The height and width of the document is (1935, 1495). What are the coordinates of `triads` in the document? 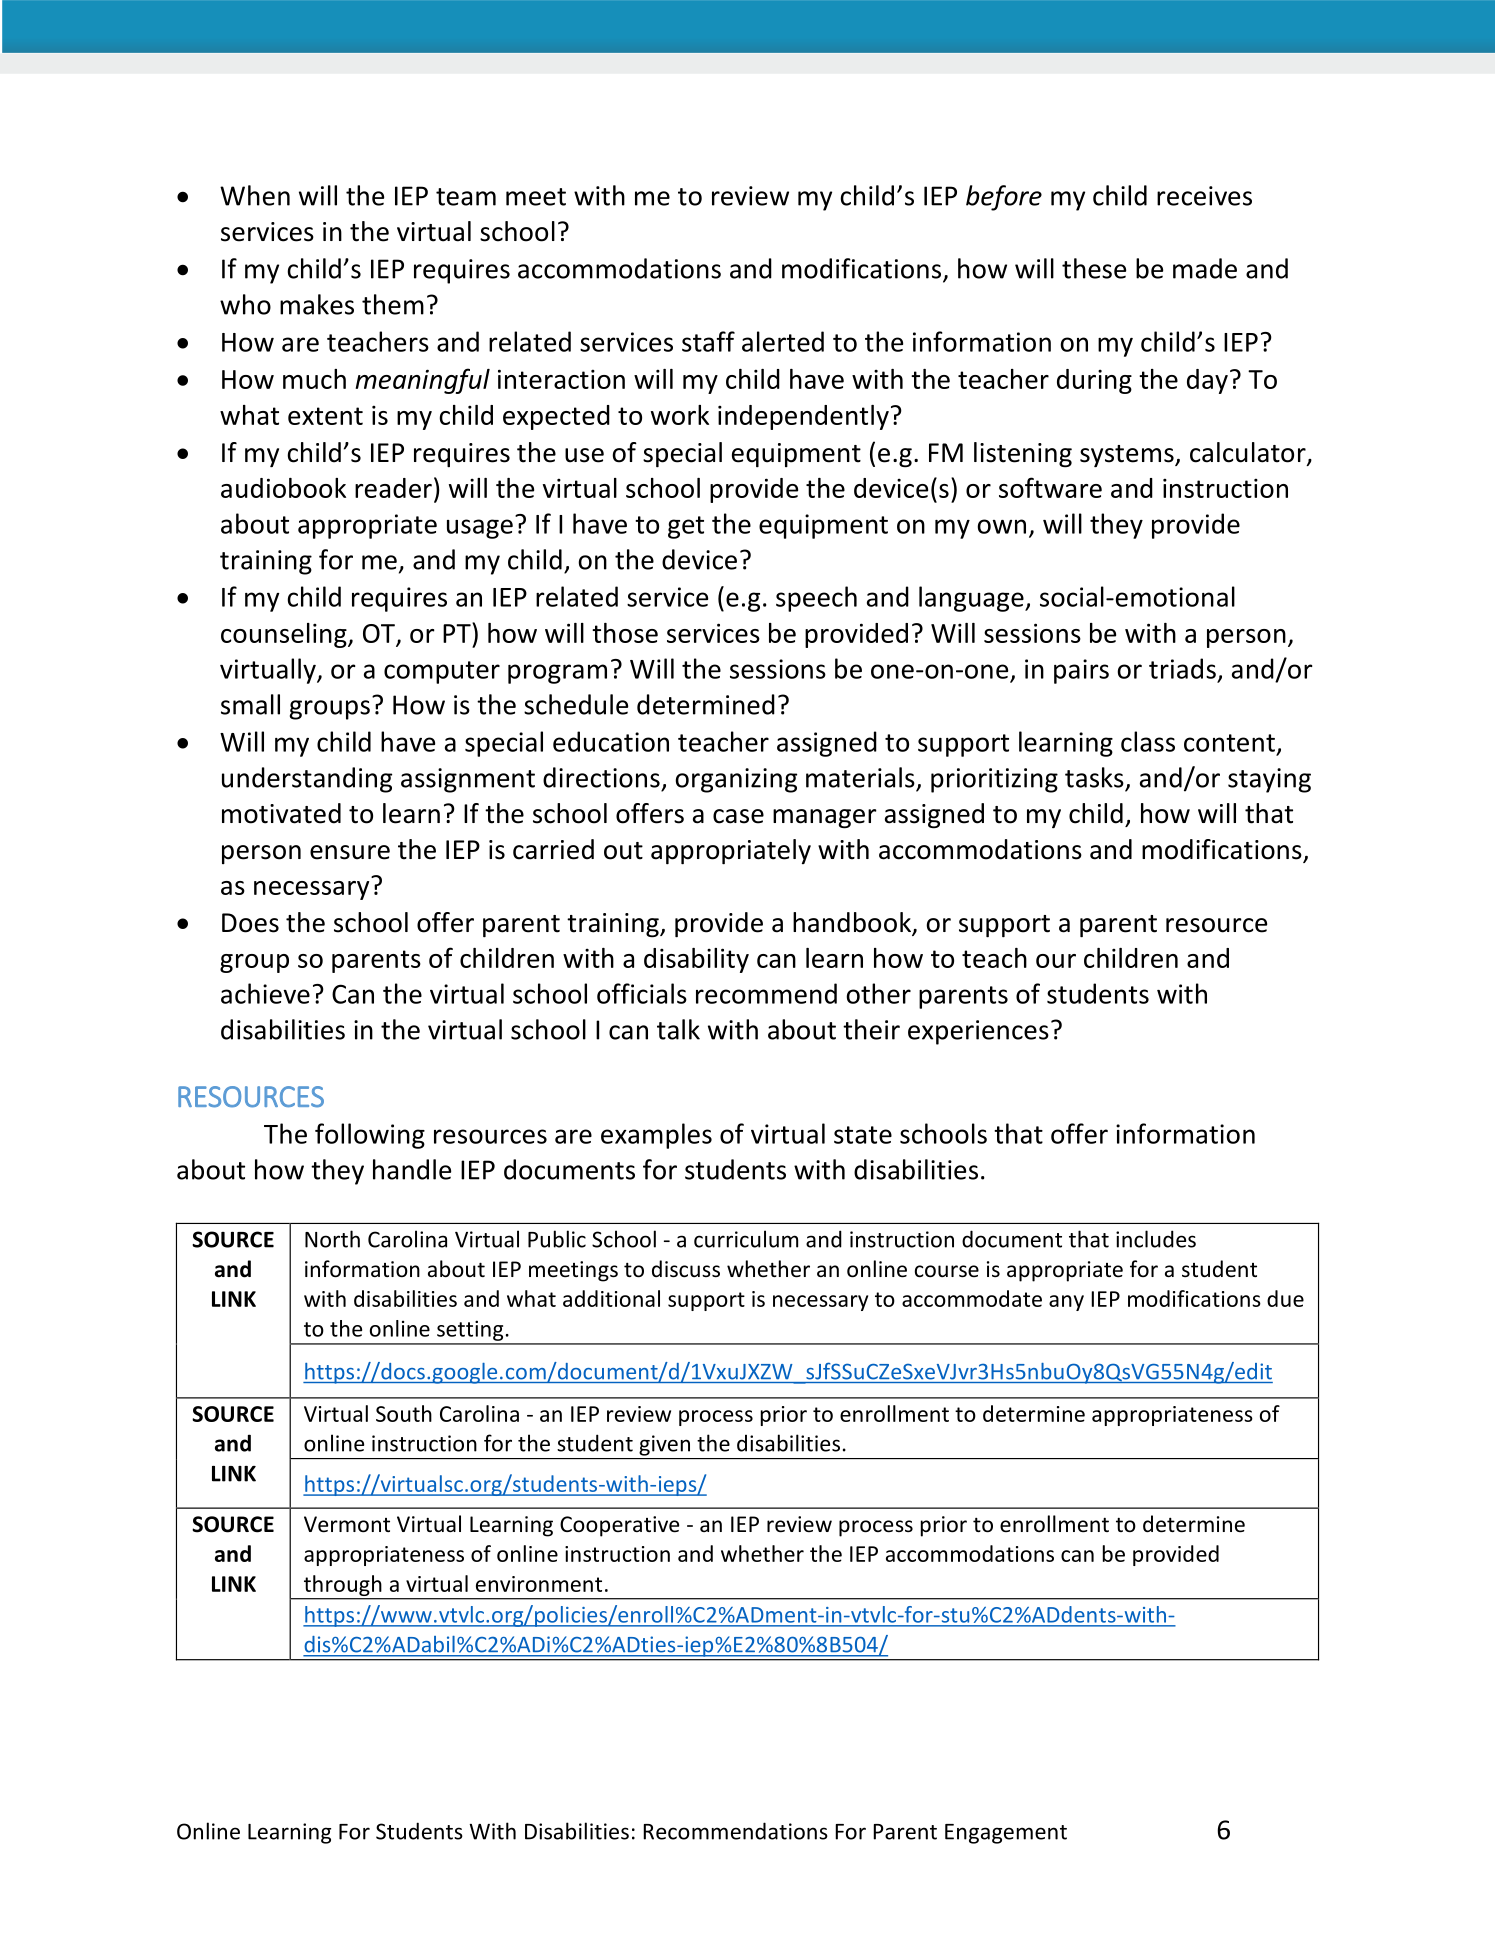 It's located at (1182, 668).
